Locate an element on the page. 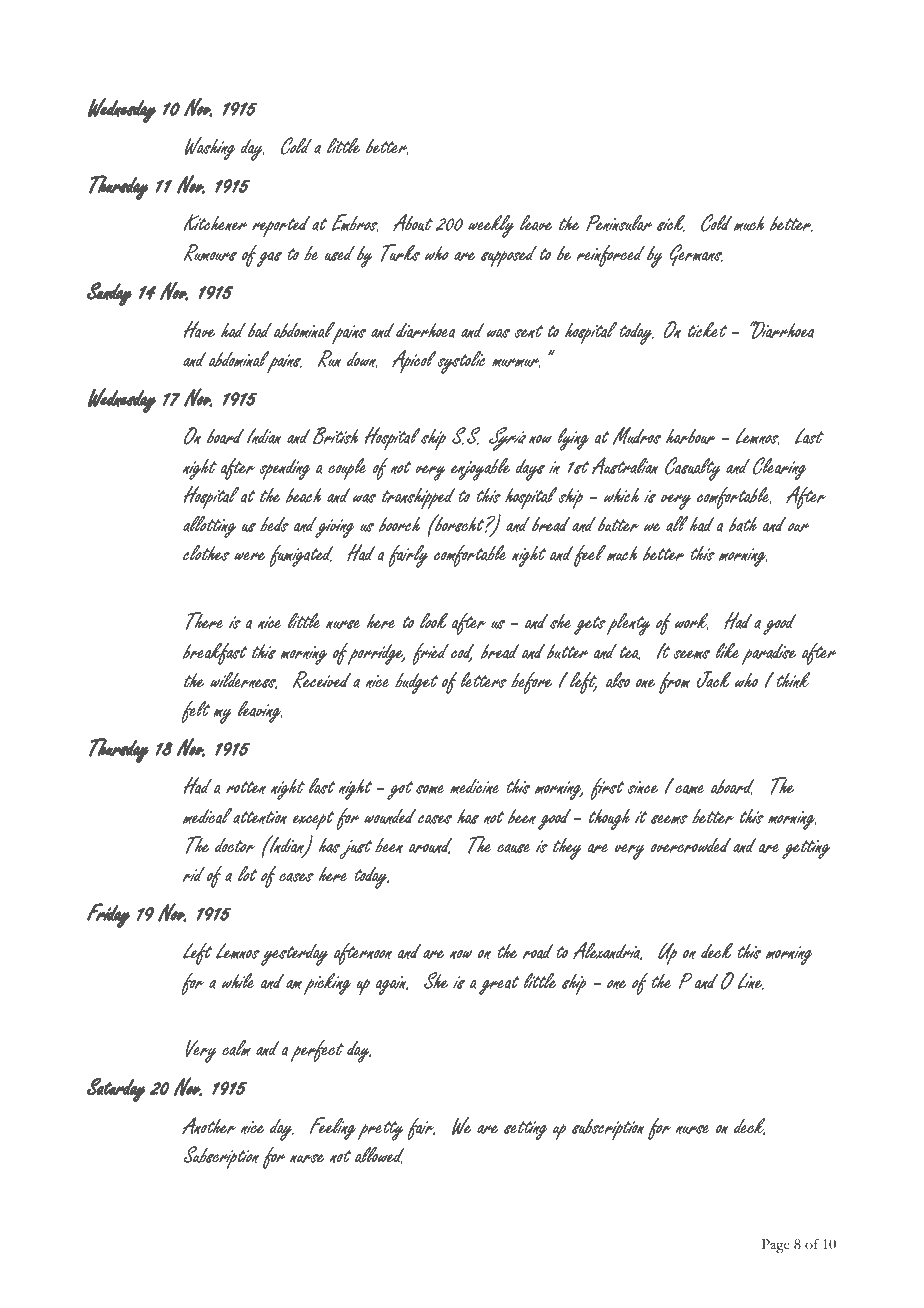  Washing is located at coordinates (210, 148).
